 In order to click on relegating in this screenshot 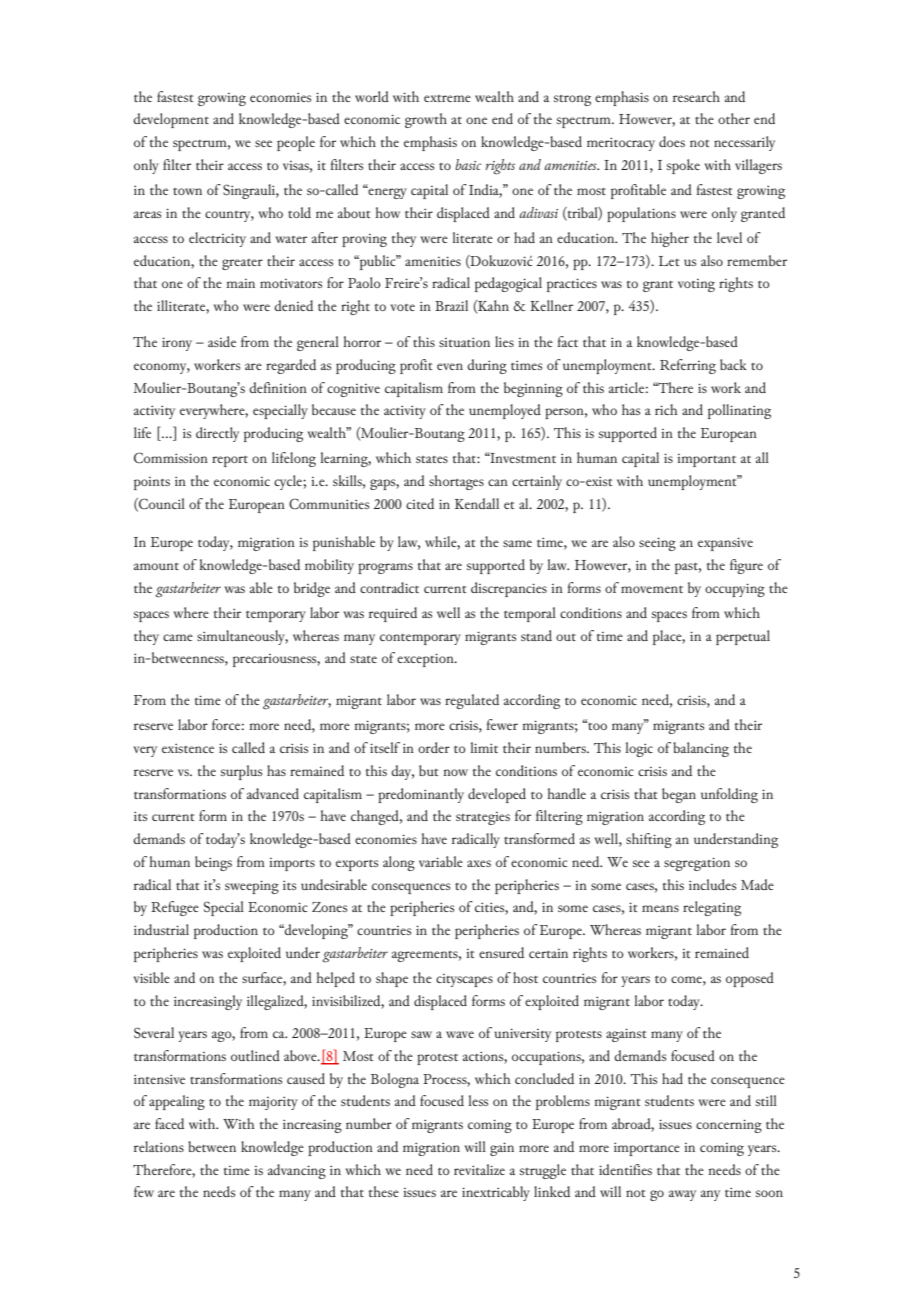, I will do `click(712, 908)`.
